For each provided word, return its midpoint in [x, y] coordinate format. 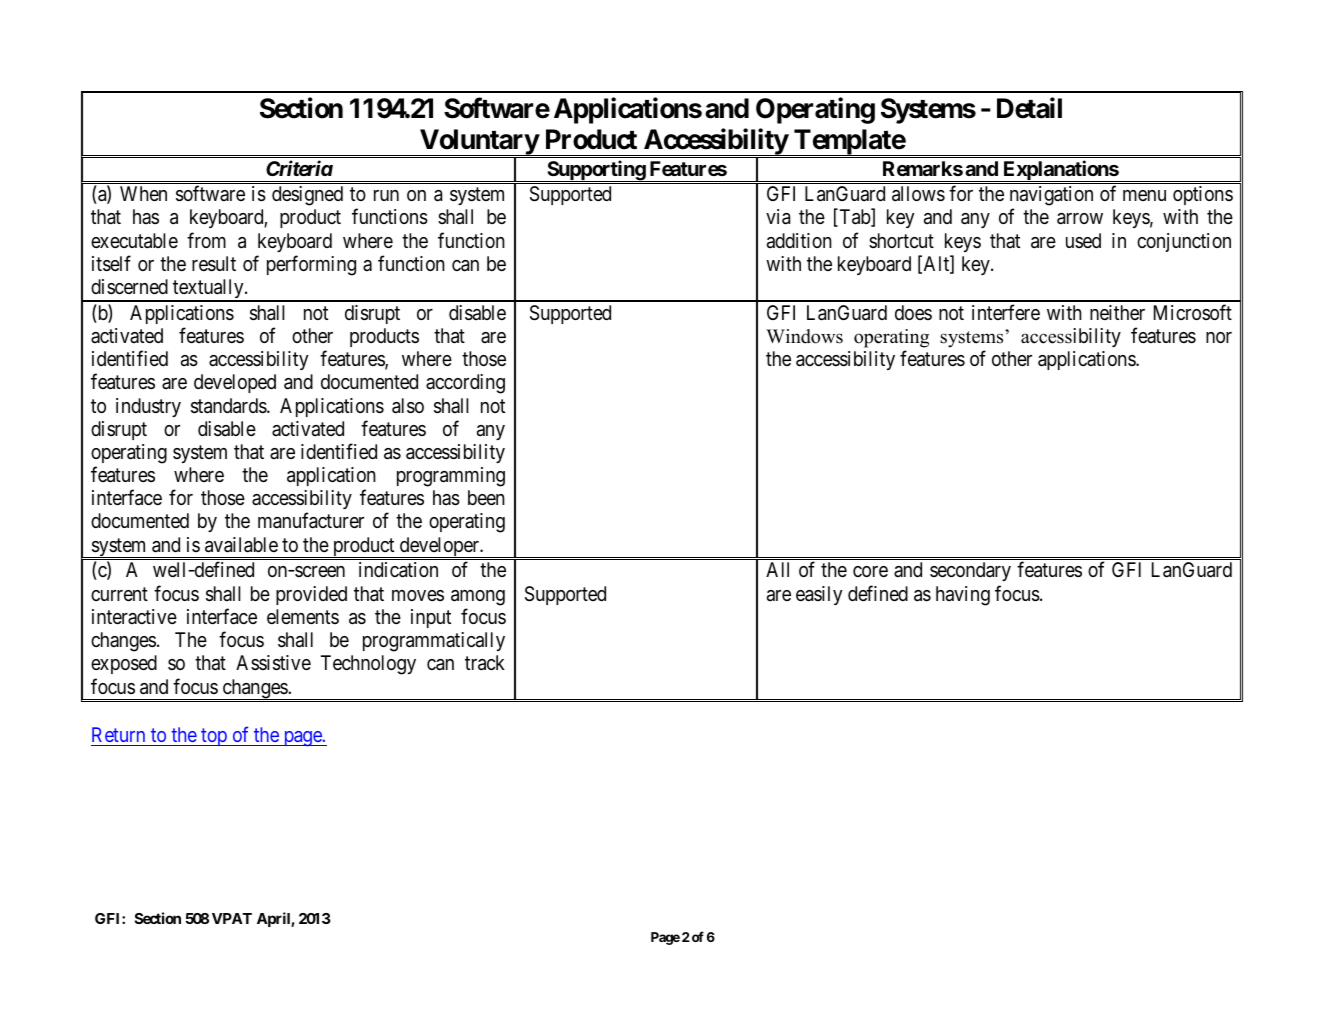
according [465, 384]
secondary [970, 571]
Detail [1029, 108]
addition [799, 241]
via [778, 217]
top [214, 737]
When [143, 193]
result [214, 264]
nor [1219, 337]
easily [819, 595]
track [485, 663]
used [1083, 240]
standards [229, 406]
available [241, 545]
